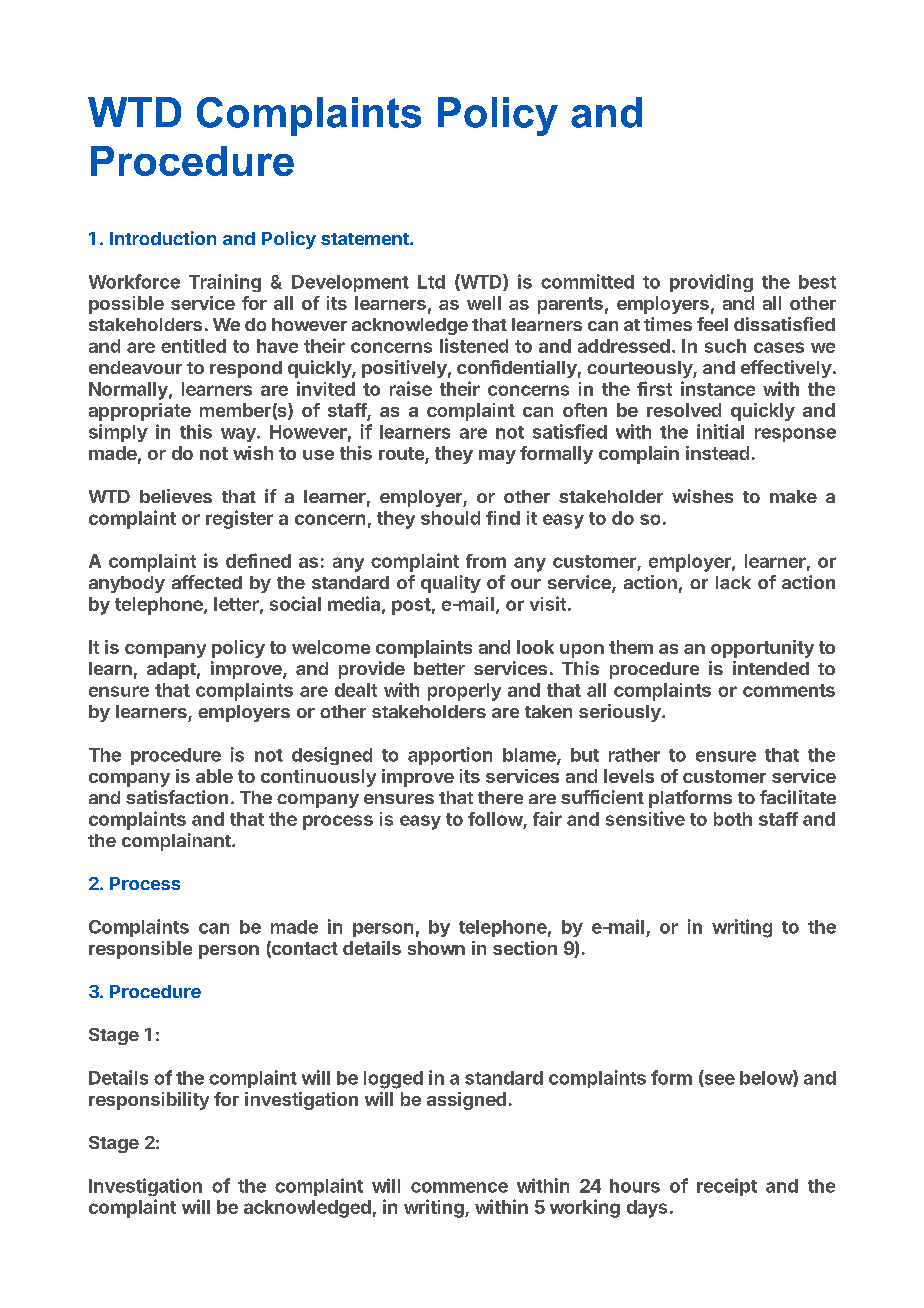 This page has height=1308, width=924. I want to click on Training, so click(225, 283).
